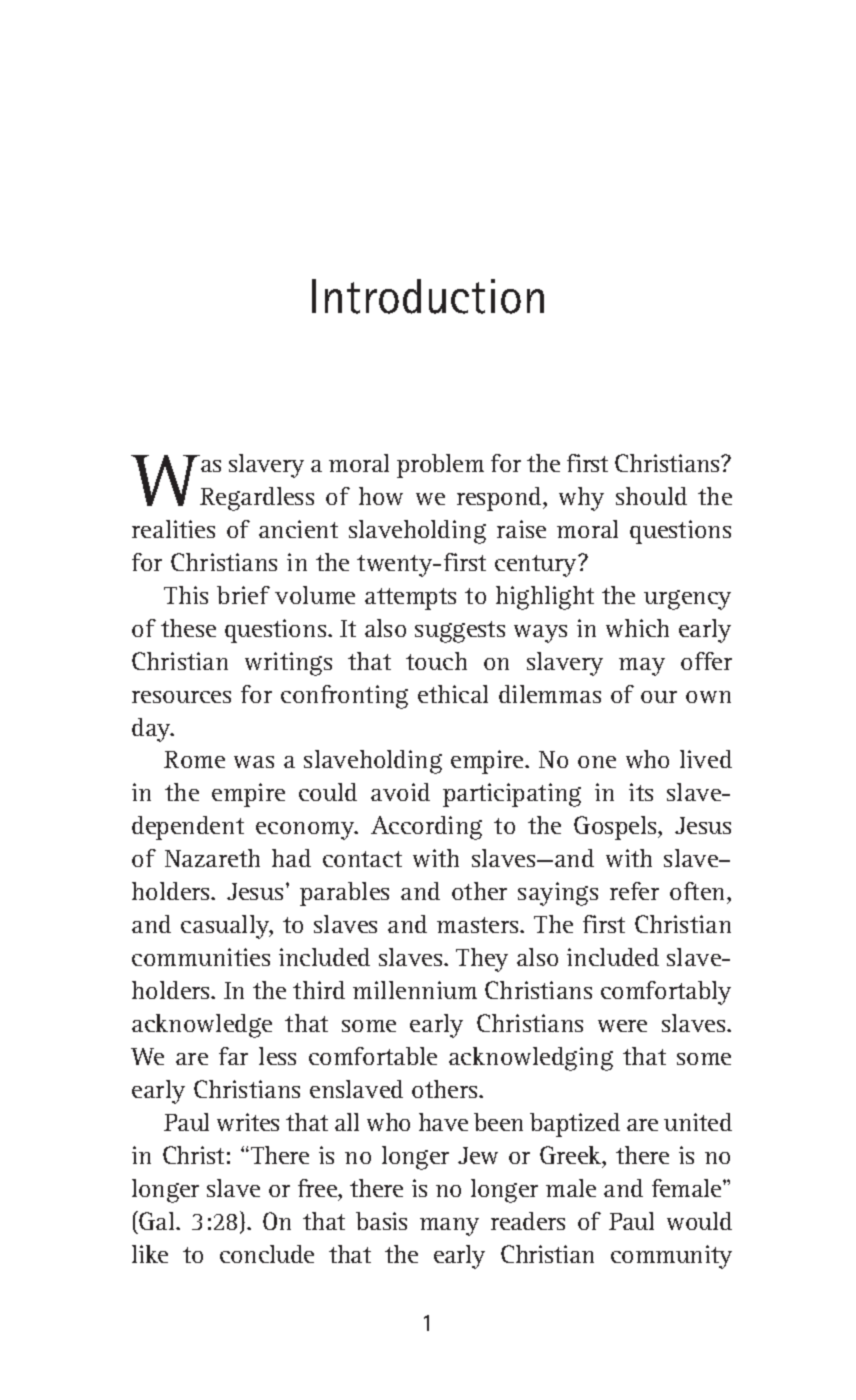  Describe the element at coordinates (267, 1254) in the page. I see `conclude` at that location.
